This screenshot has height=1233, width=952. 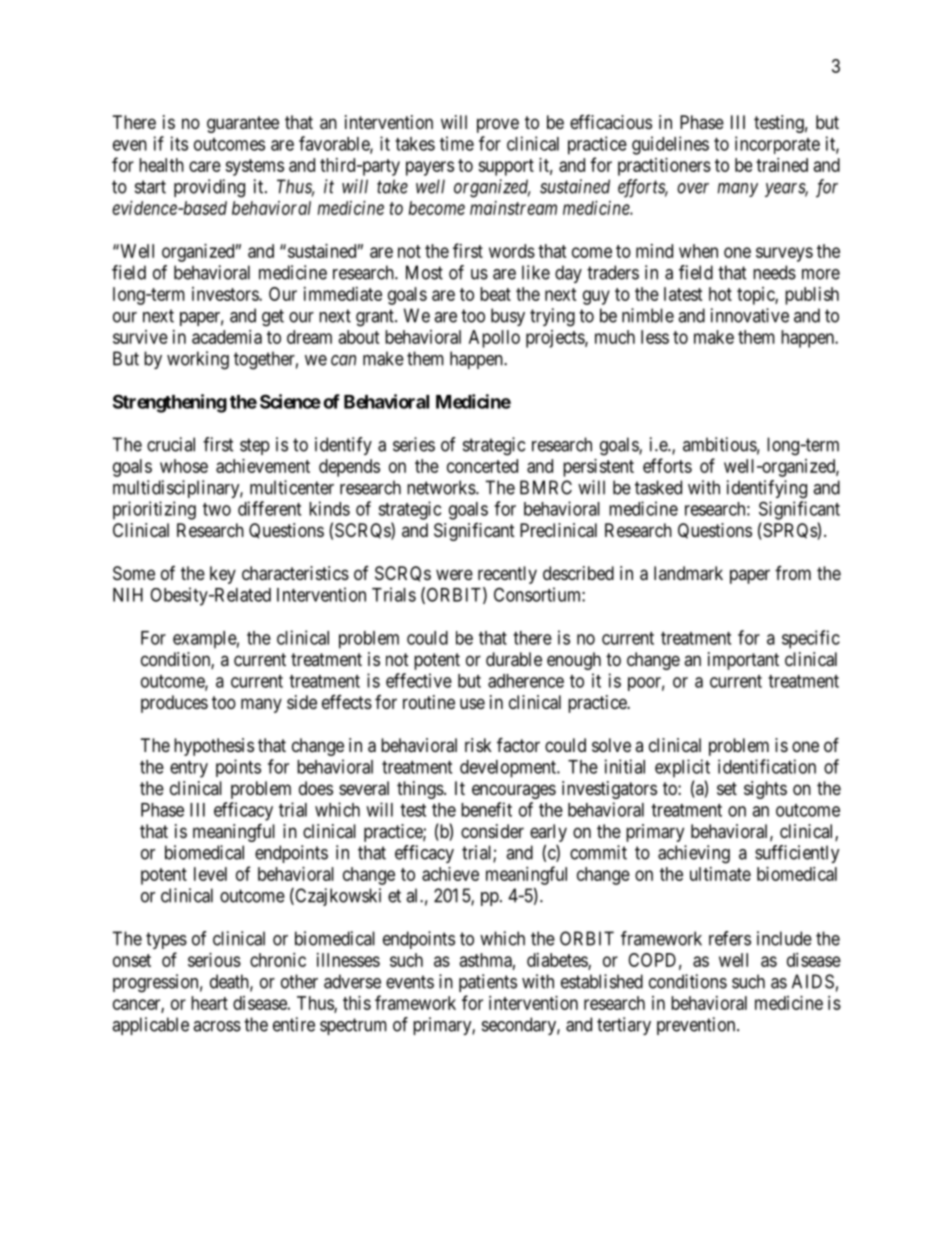 I want to click on incorporate, so click(x=777, y=145).
